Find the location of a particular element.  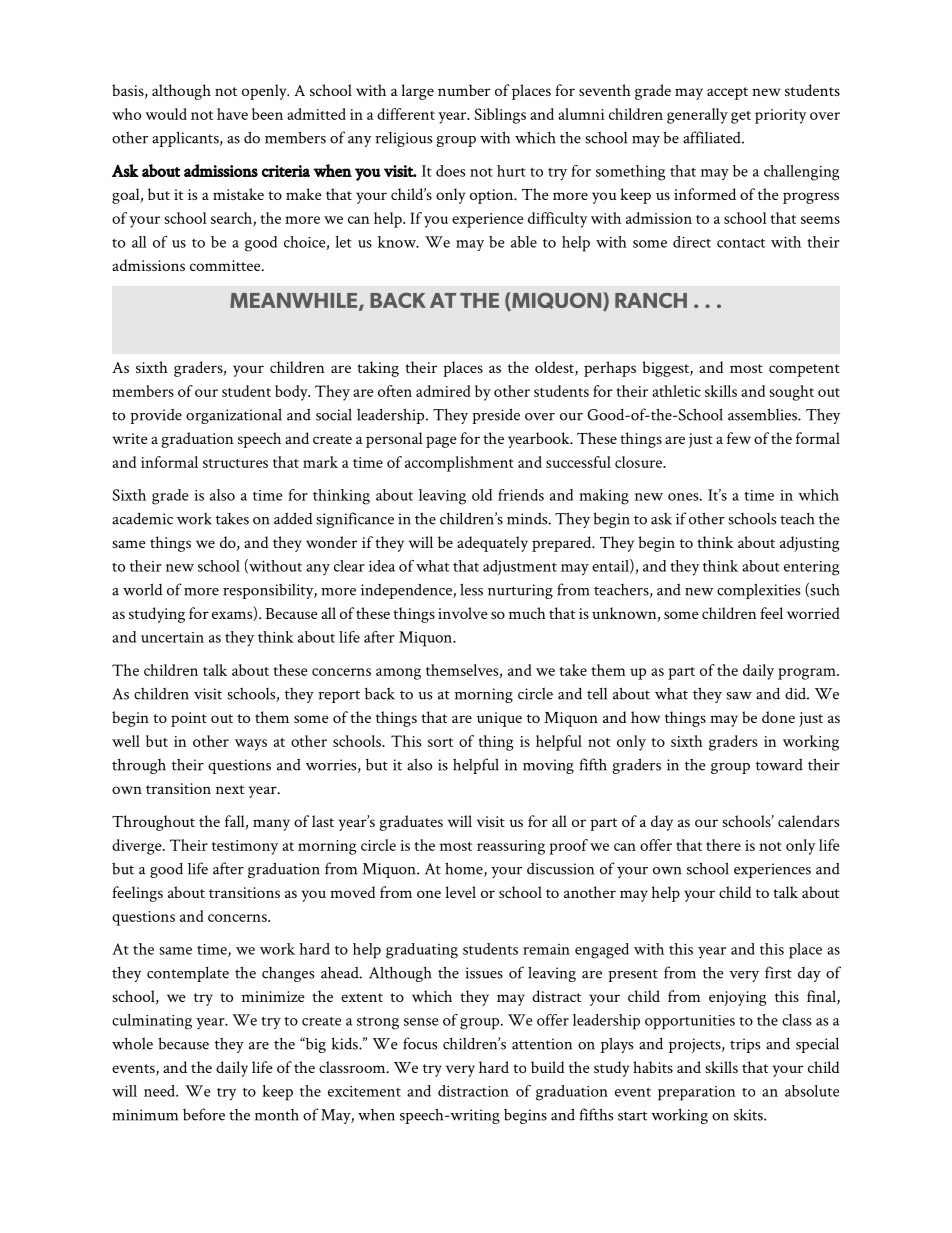

few is located at coordinates (739, 438).
